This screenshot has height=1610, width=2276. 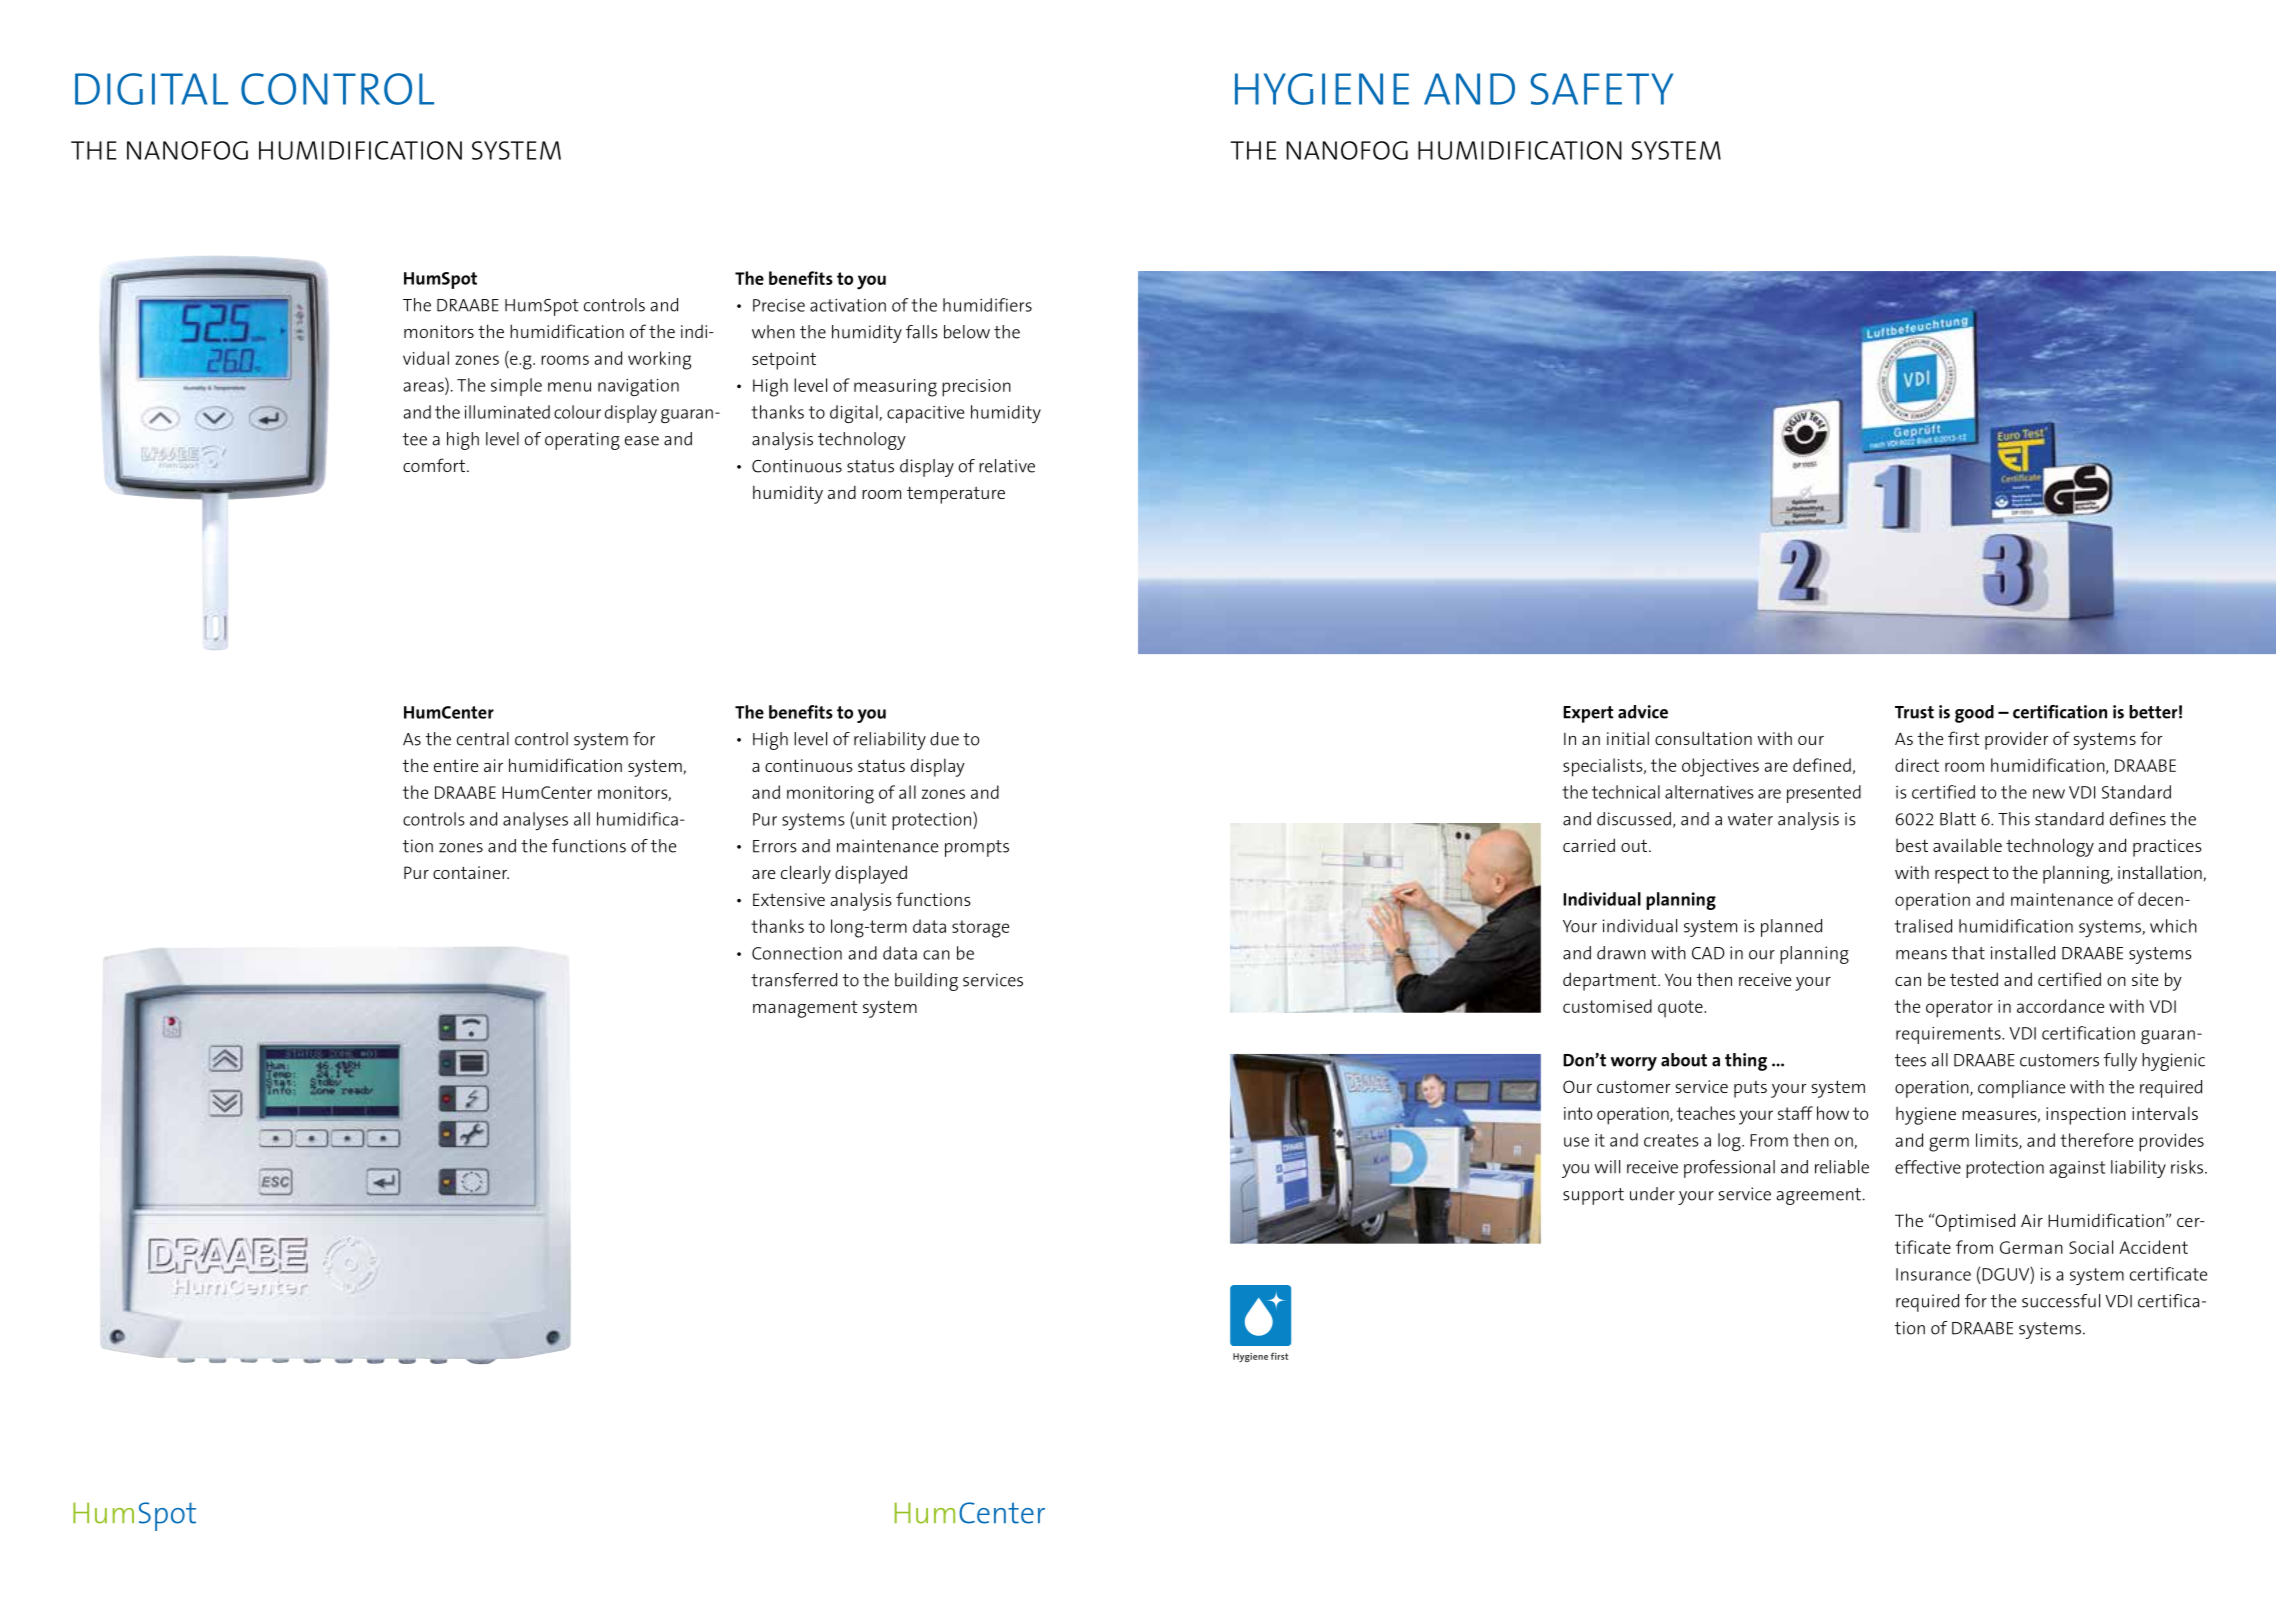 I want to click on container, so click(x=471, y=872).
